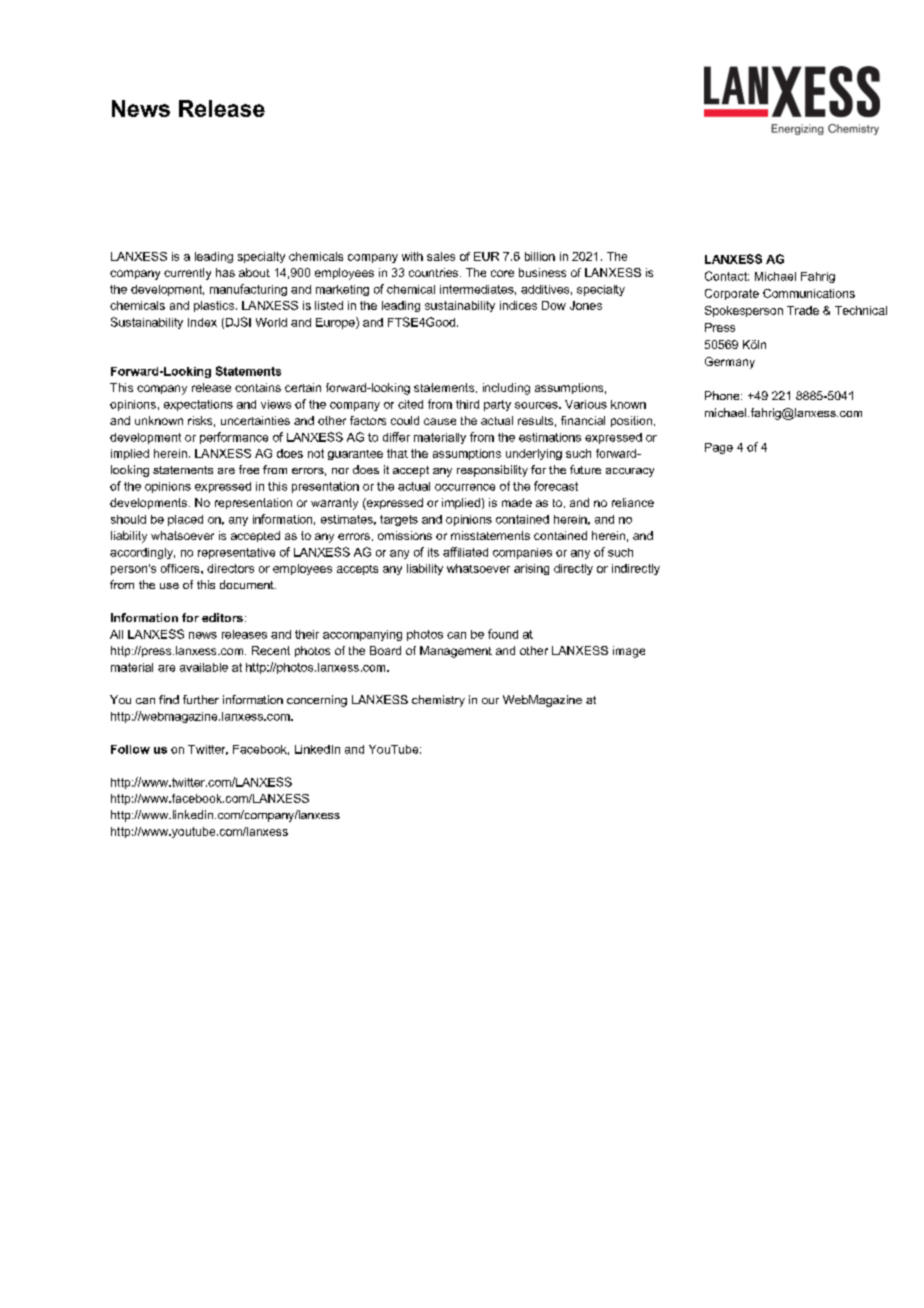 This screenshot has width=924, height=1308. What do you see at coordinates (130, 749) in the screenshot?
I see `Follow` at bounding box center [130, 749].
